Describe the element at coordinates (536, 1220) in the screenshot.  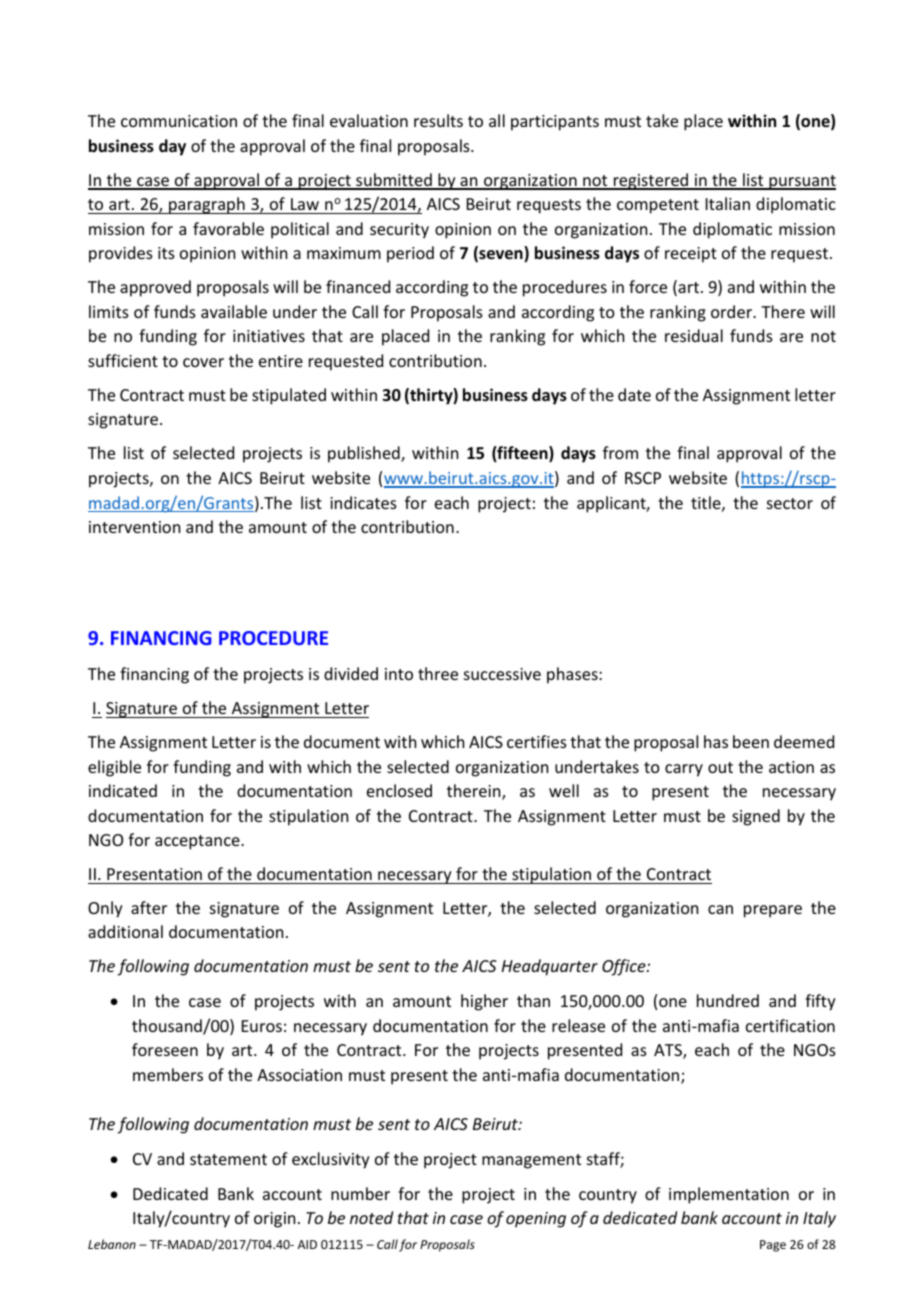
I see `opening` at that location.
